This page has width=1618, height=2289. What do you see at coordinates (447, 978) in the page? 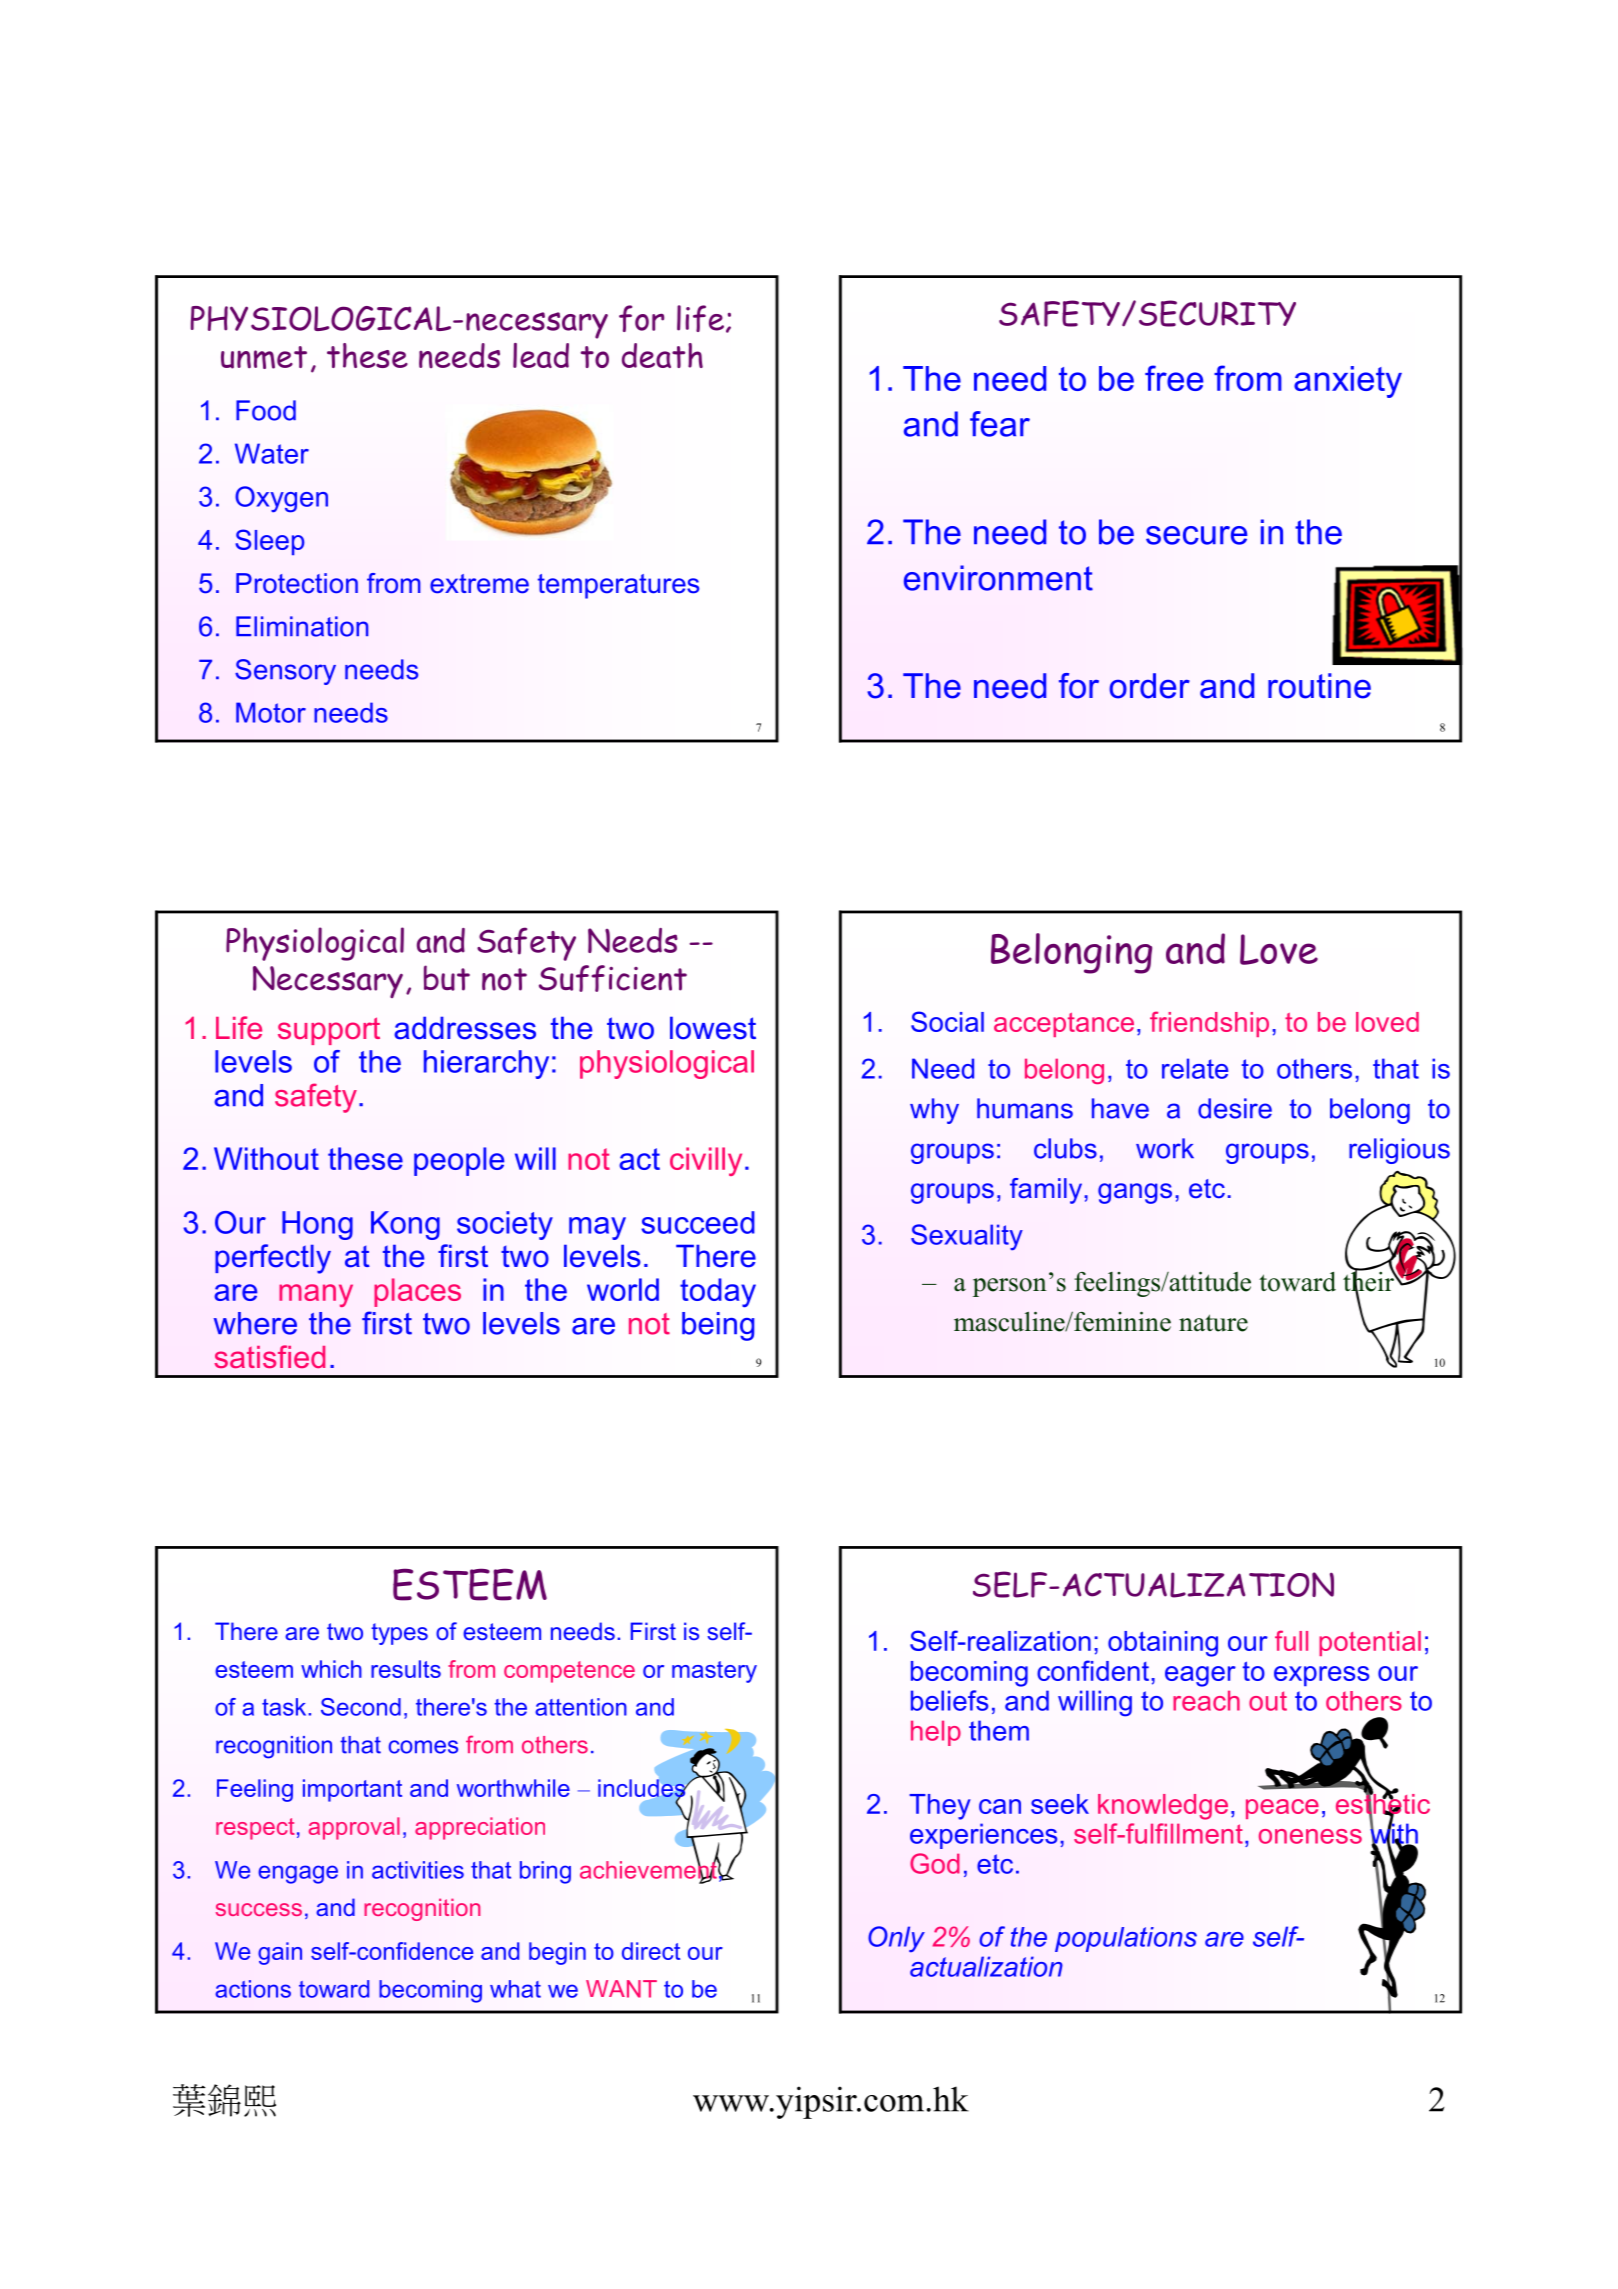
I see `but` at bounding box center [447, 978].
